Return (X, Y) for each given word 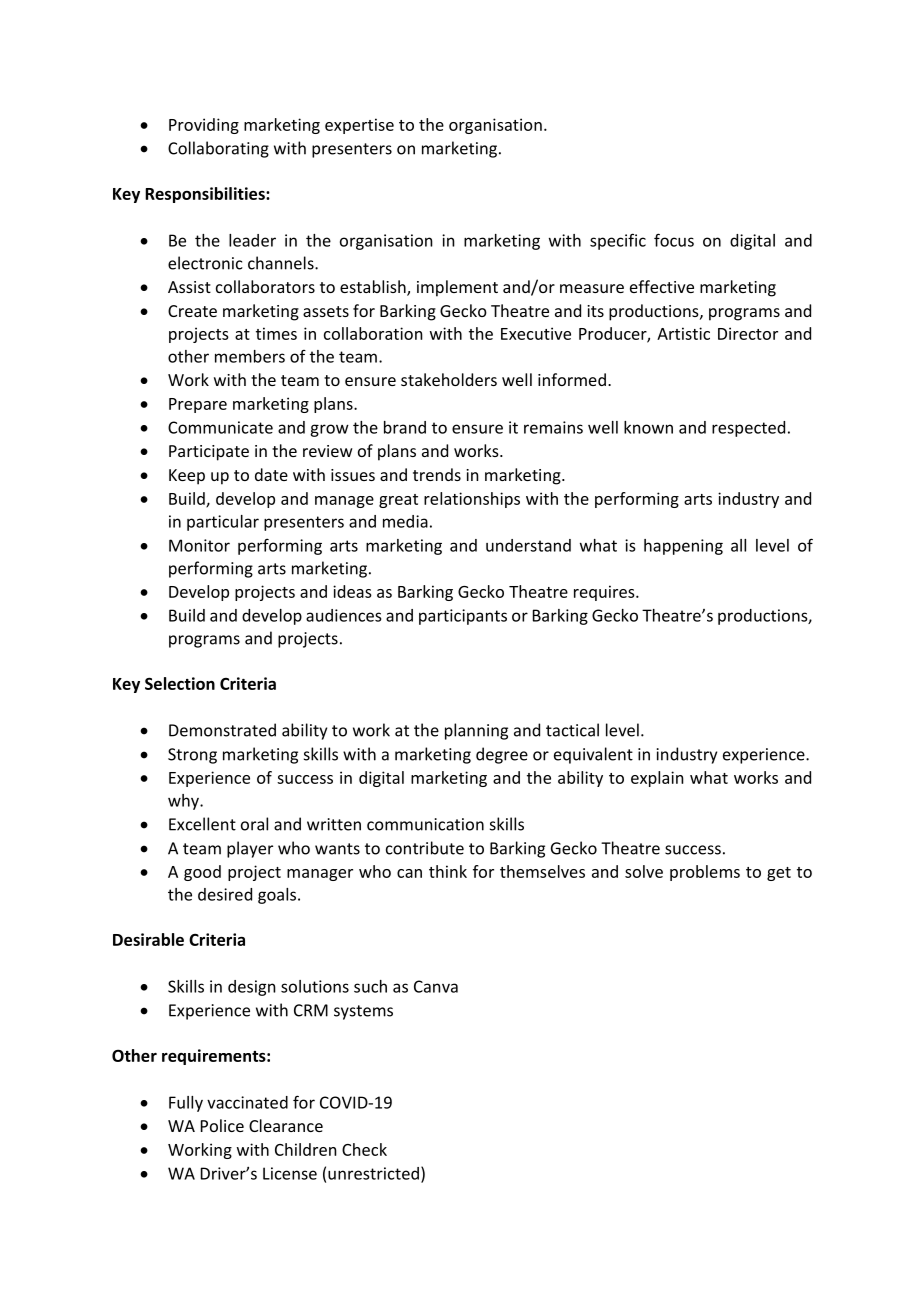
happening (683, 547)
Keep (187, 477)
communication (425, 824)
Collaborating (218, 149)
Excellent (202, 824)
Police (222, 1125)
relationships (472, 500)
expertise (359, 126)
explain (657, 779)
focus (674, 240)
